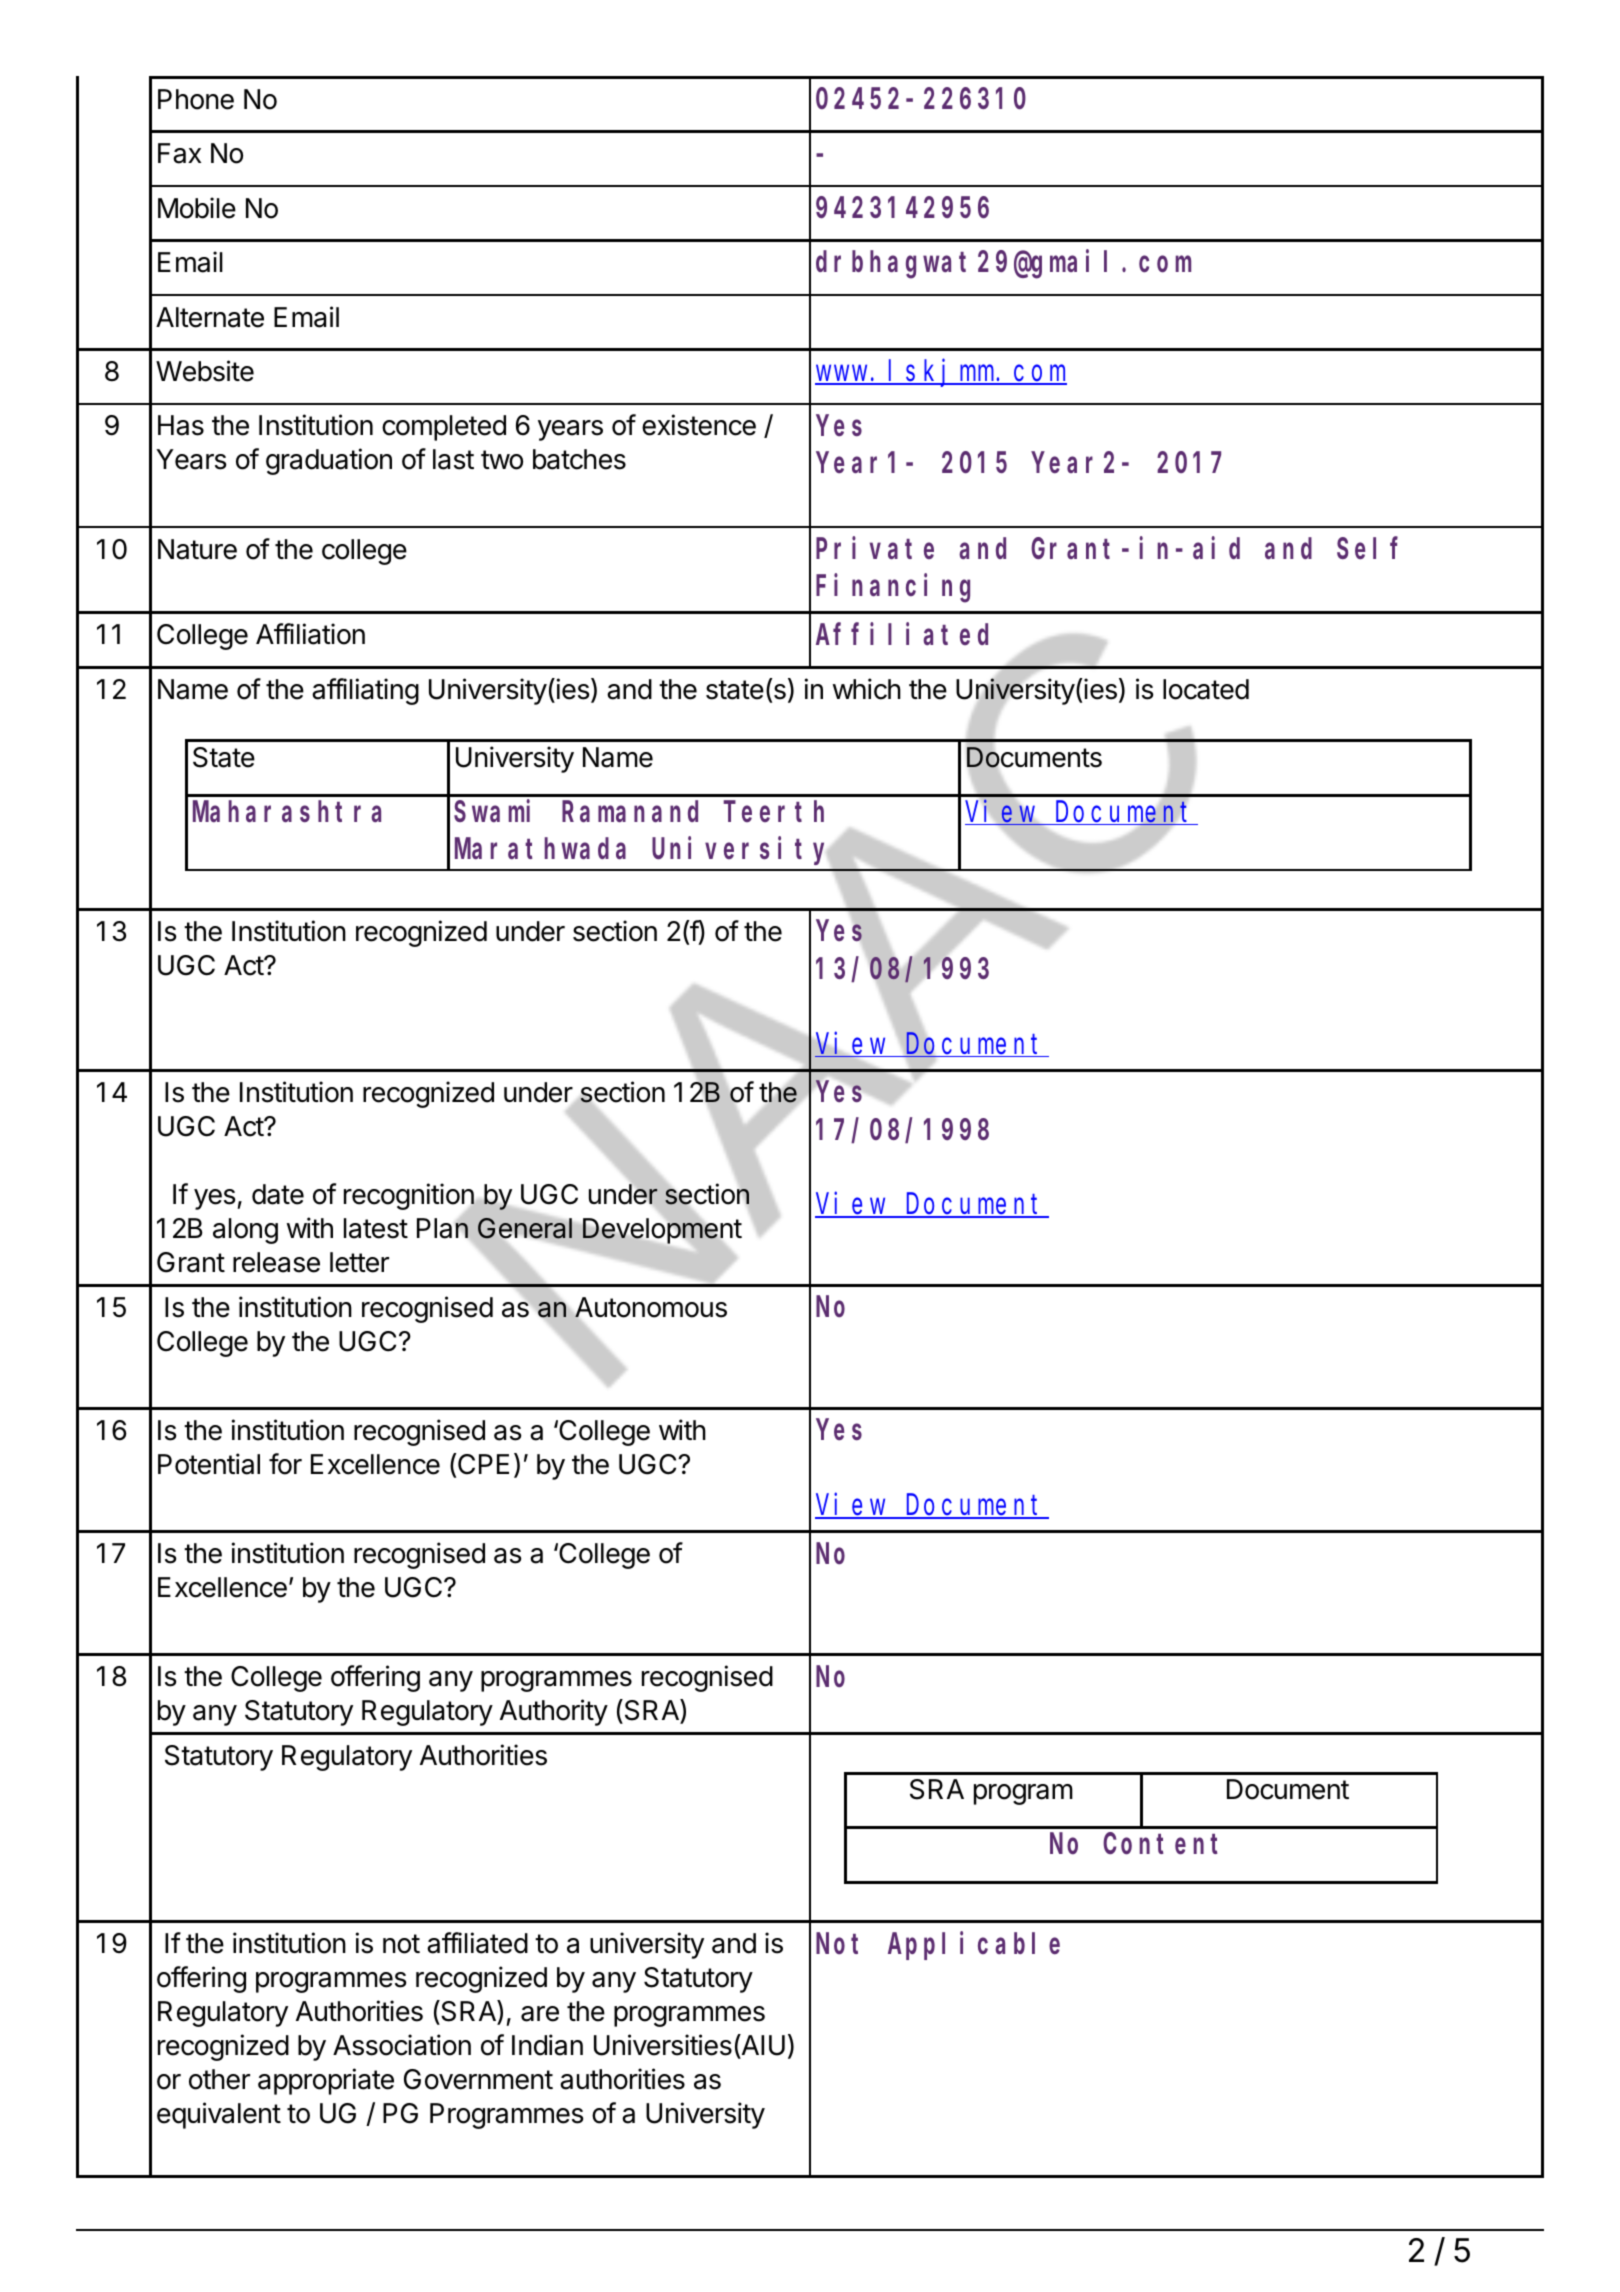 Image resolution: width=1620 pixels, height=2292 pixels. Describe the element at coordinates (1206, 689) in the page. I see `located` at that location.
